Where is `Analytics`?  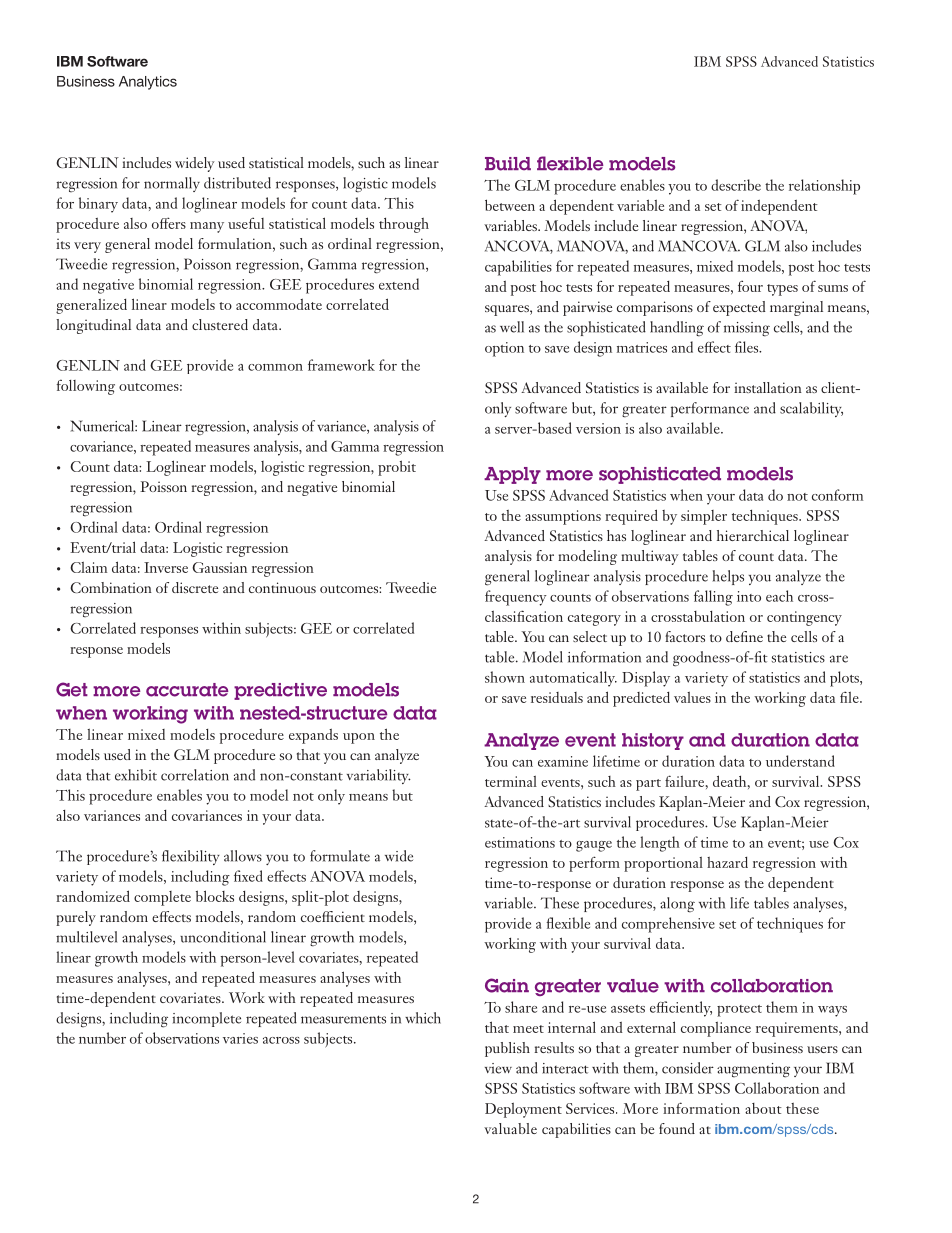 Analytics is located at coordinates (148, 83).
